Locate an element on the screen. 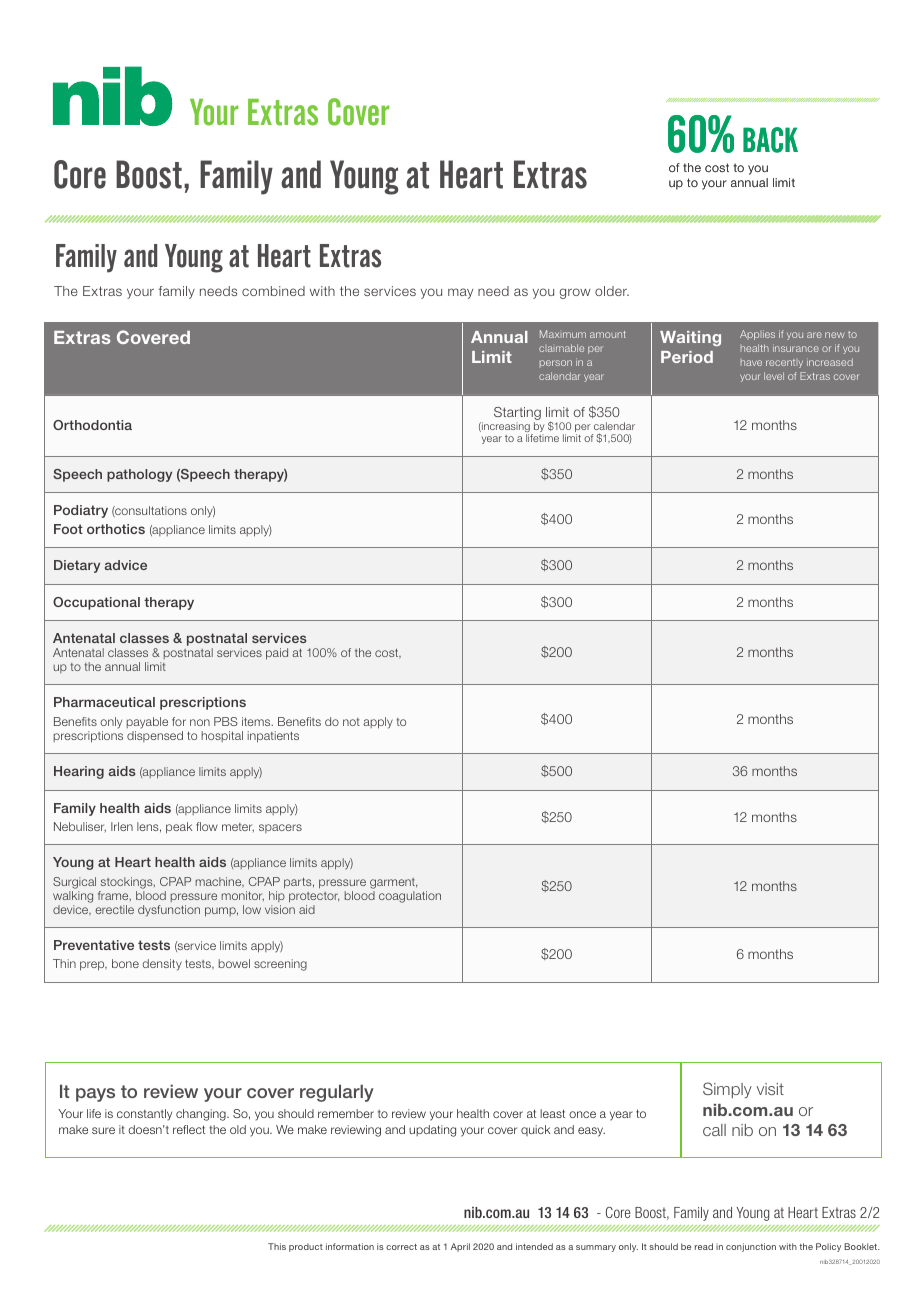  may is located at coordinates (460, 293).
